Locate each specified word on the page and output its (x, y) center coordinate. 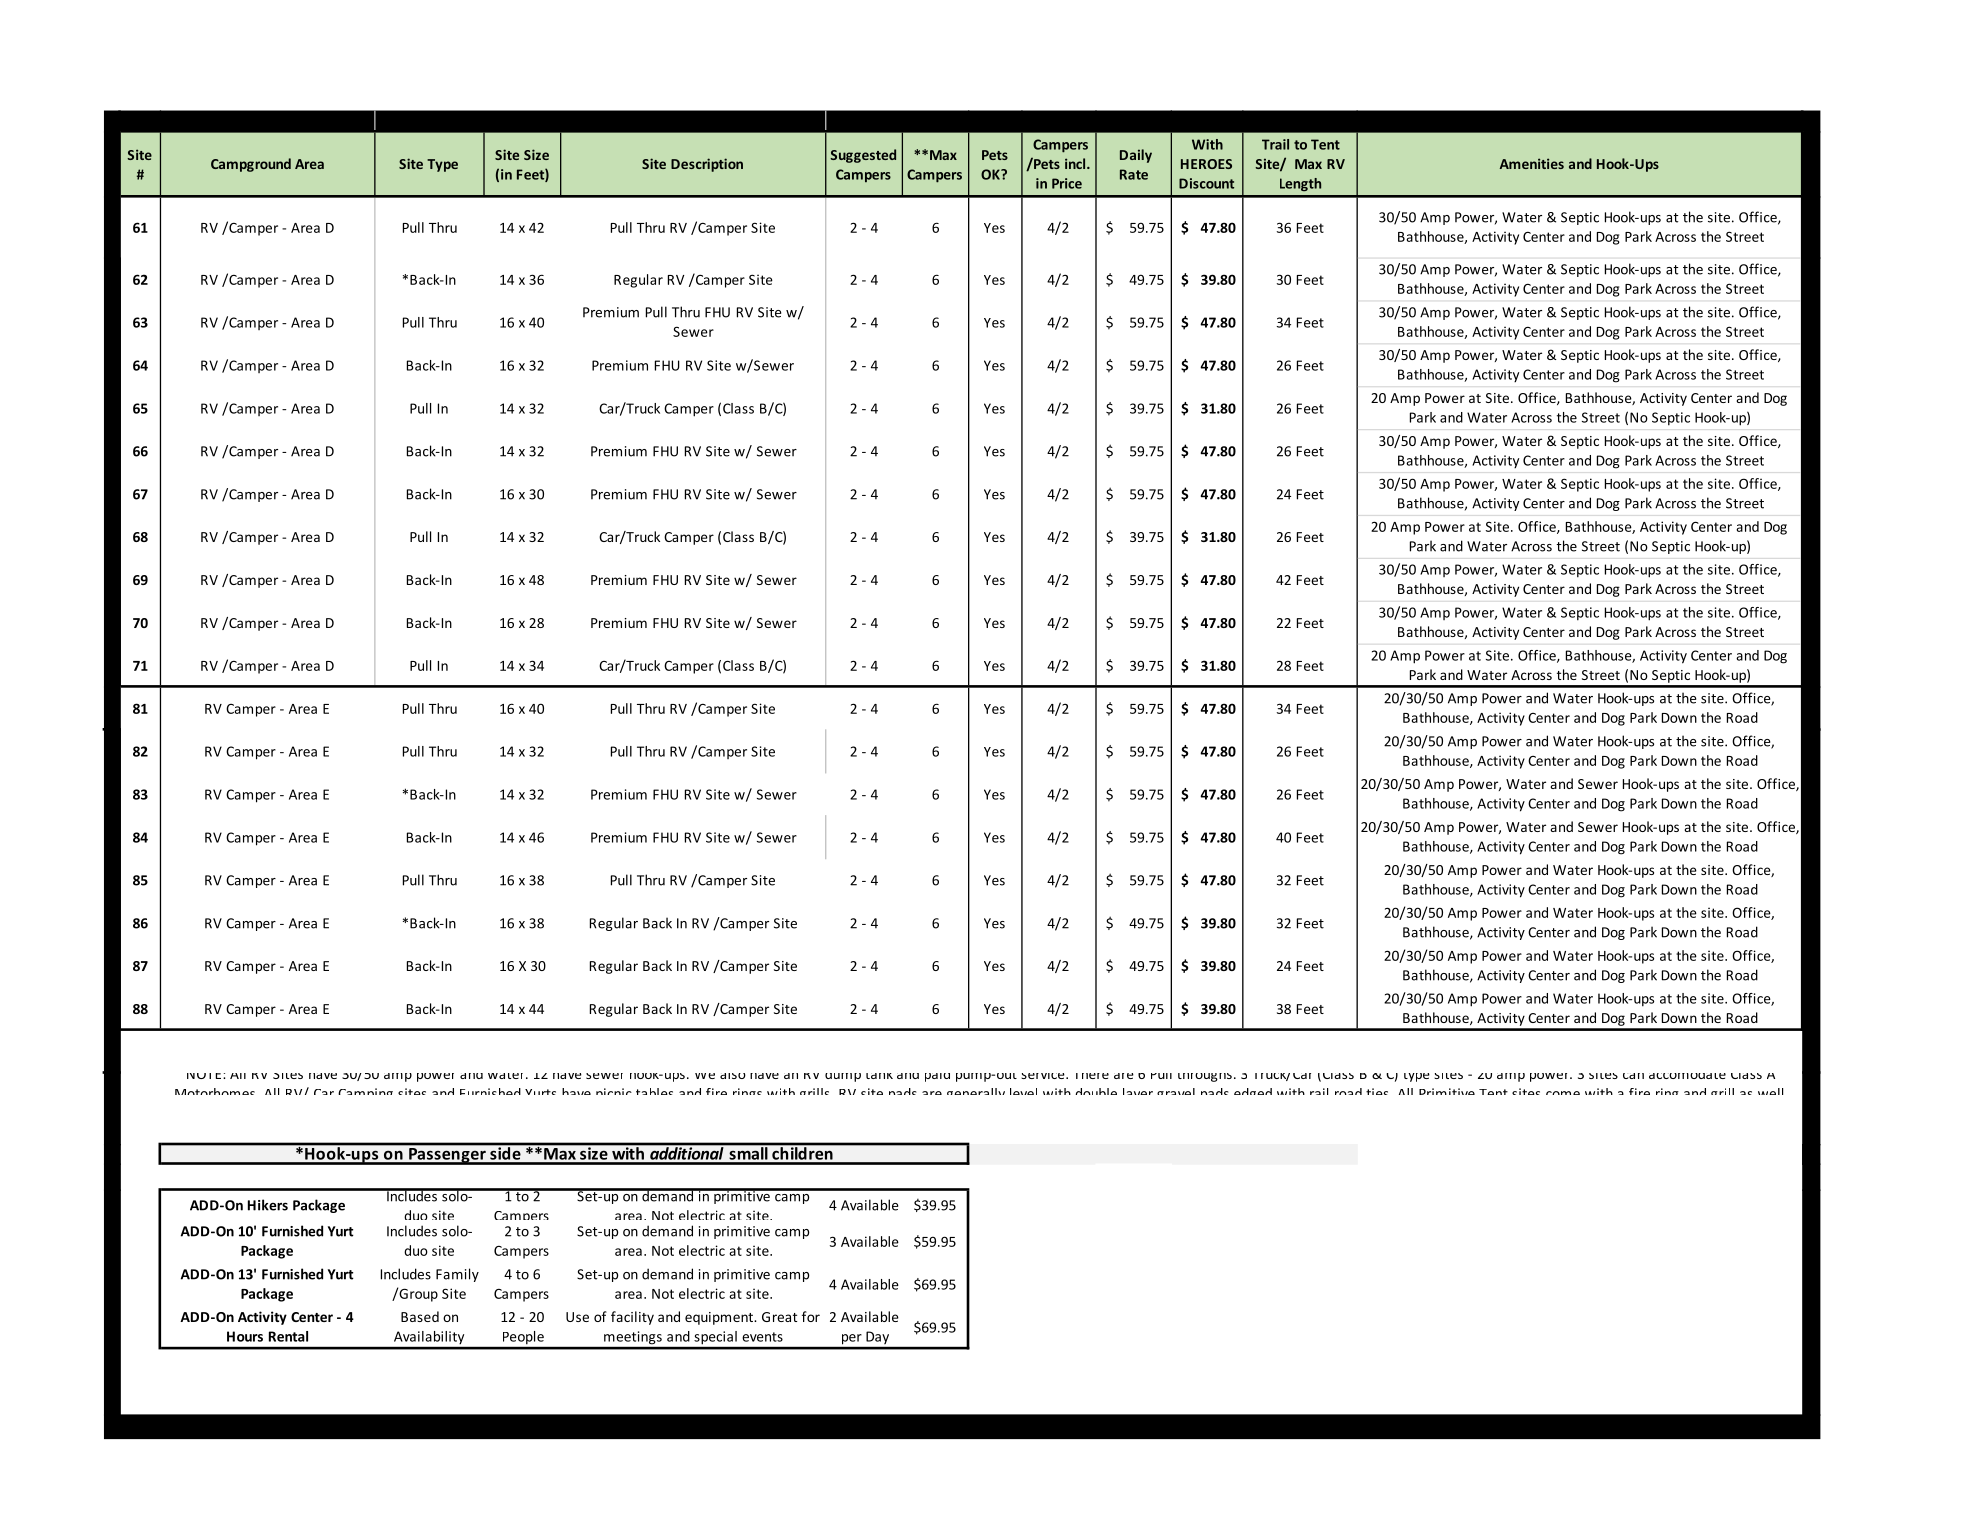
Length (1300, 184)
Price (1067, 183)
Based (420, 1316)
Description (707, 165)
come (1563, 1093)
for (811, 1316)
